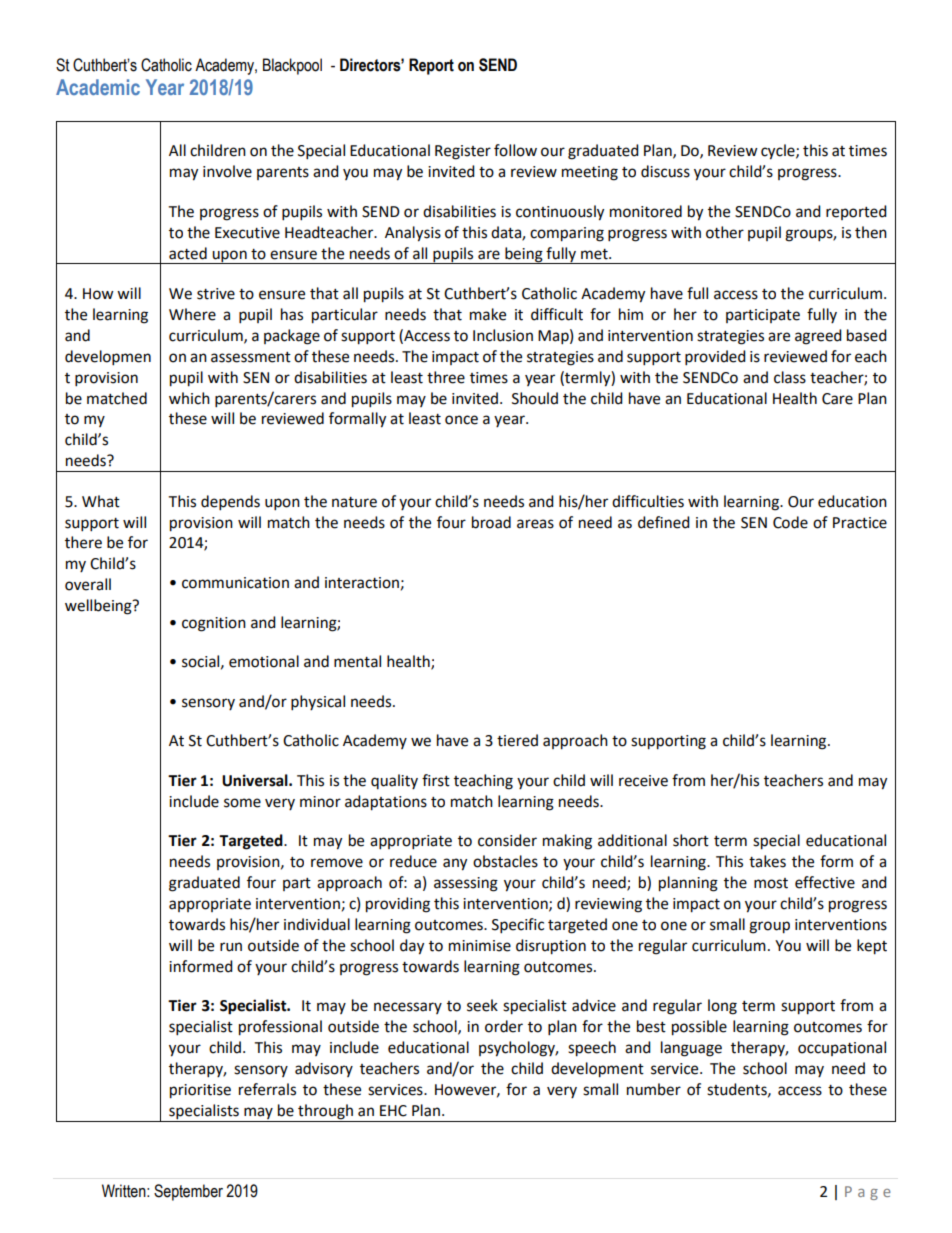 This screenshot has width=952, height=1233. What do you see at coordinates (790, 522) in the screenshot?
I see `Code` at bounding box center [790, 522].
